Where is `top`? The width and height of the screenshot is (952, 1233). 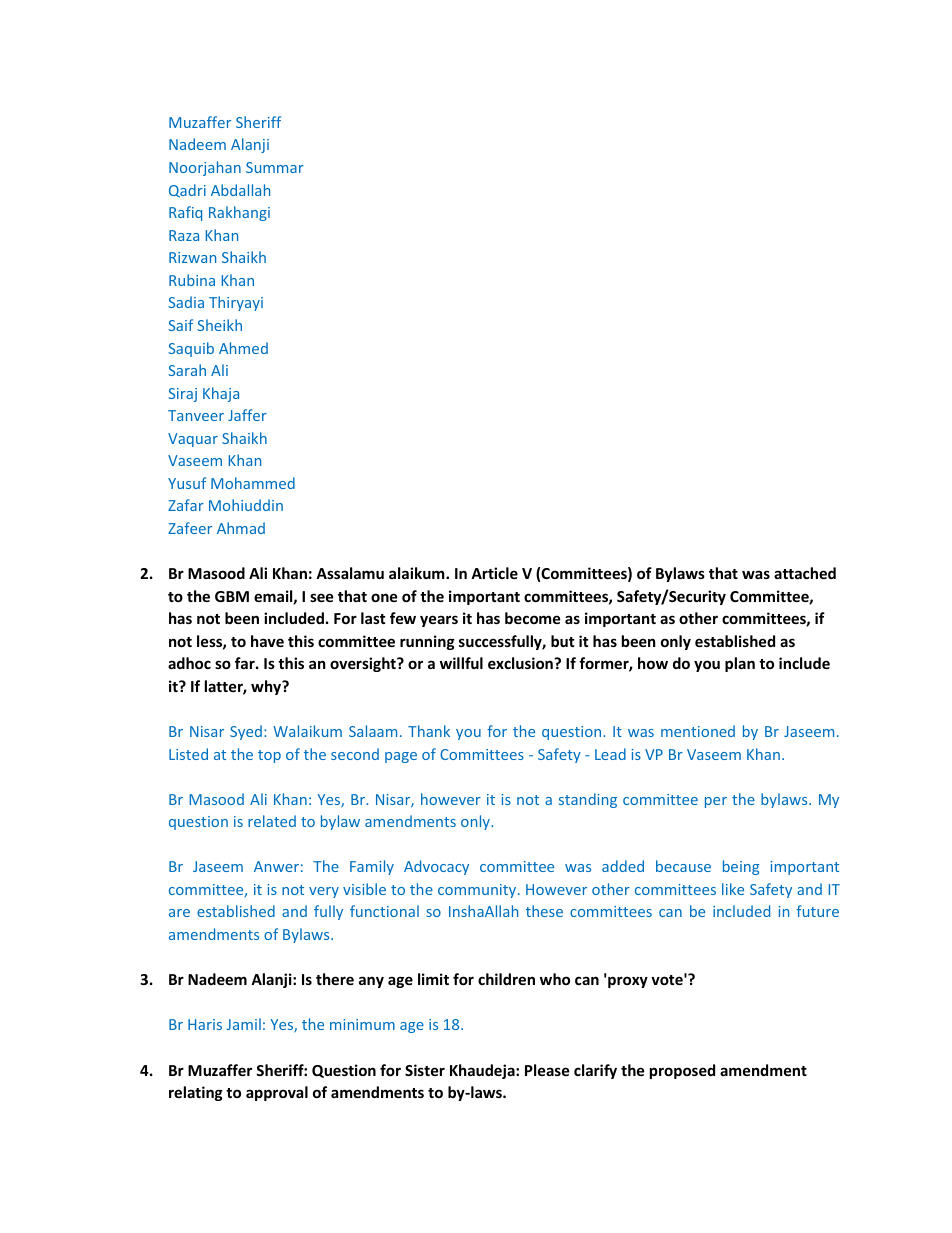 top is located at coordinates (269, 756).
